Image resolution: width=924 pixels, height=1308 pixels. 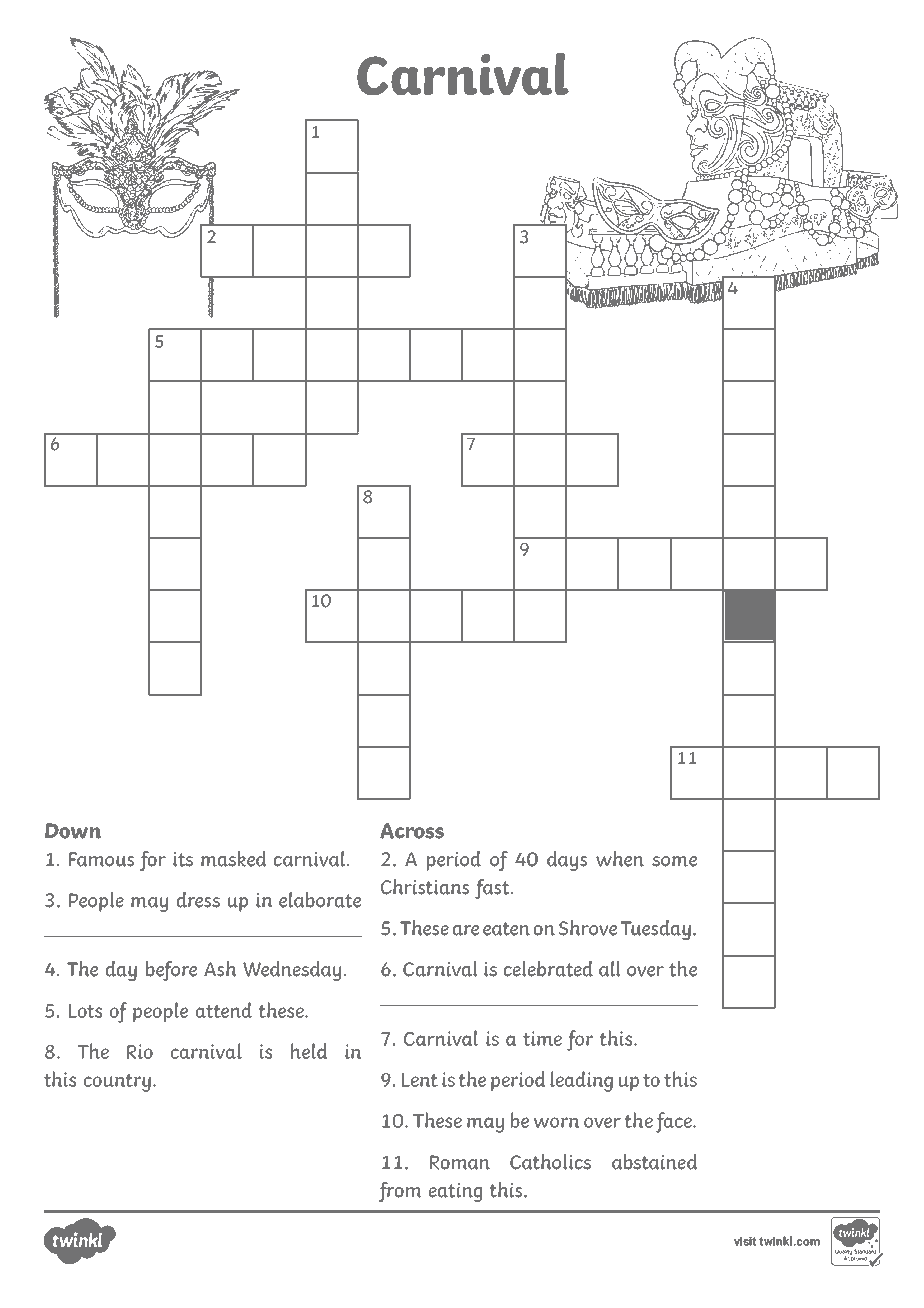 What do you see at coordinates (675, 1122) in the document?
I see `face` at bounding box center [675, 1122].
